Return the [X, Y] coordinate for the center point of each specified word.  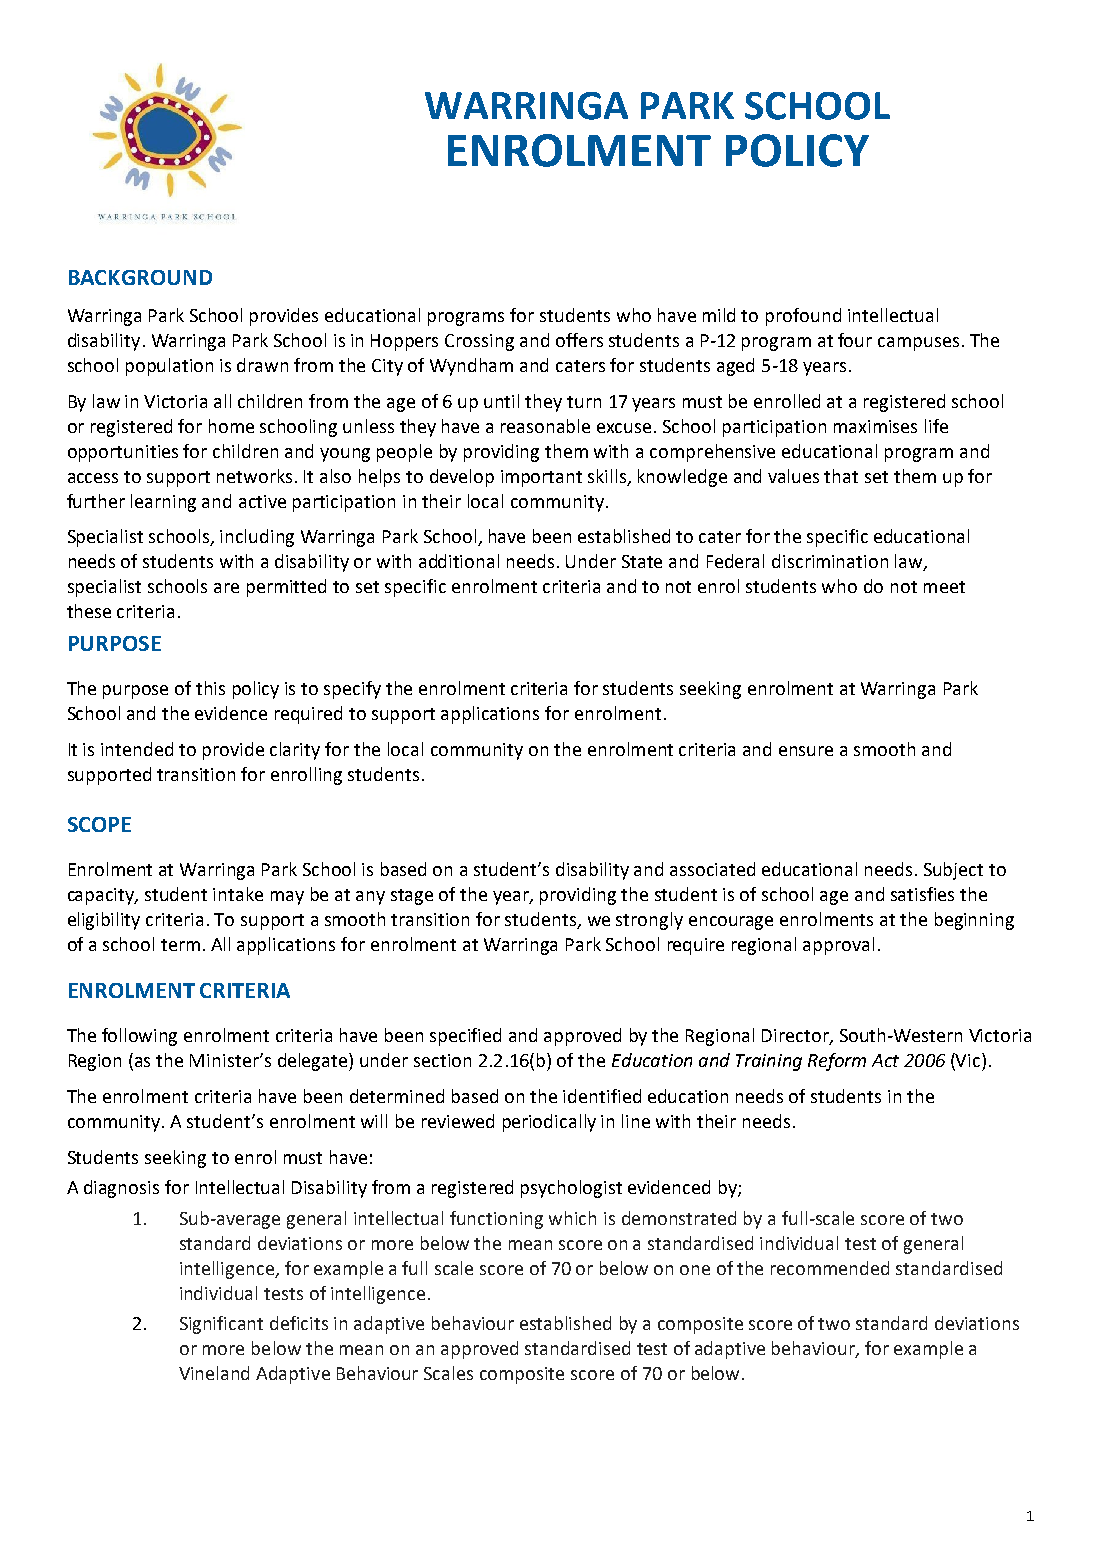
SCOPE [99, 824]
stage [412, 897]
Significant [221, 1325]
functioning [496, 1220]
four [855, 340]
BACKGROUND [140, 277]
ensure [806, 751]
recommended [830, 1268]
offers [579, 340]
